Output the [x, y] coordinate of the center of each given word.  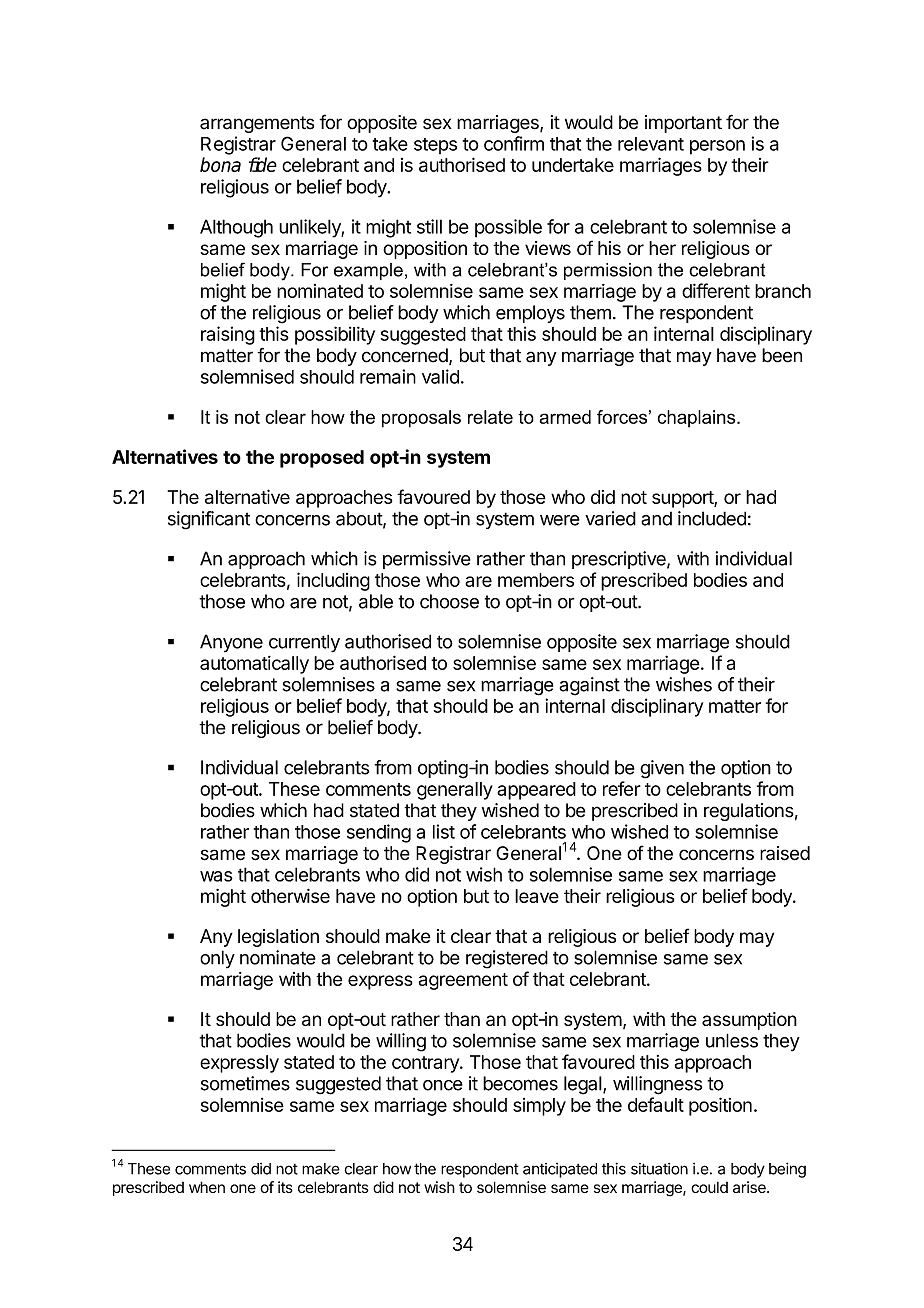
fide [263, 164]
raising [228, 335]
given [662, 769]
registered [507, 959]
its [285, 1187]
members [536, 580]
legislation [278, 938]
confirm [514, 143]
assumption [749, 1021]
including [333, 581]
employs [530, 314]
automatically [254, 665]
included [712, 518]
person [717, 147]
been [782, 355]
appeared [536, 791]
